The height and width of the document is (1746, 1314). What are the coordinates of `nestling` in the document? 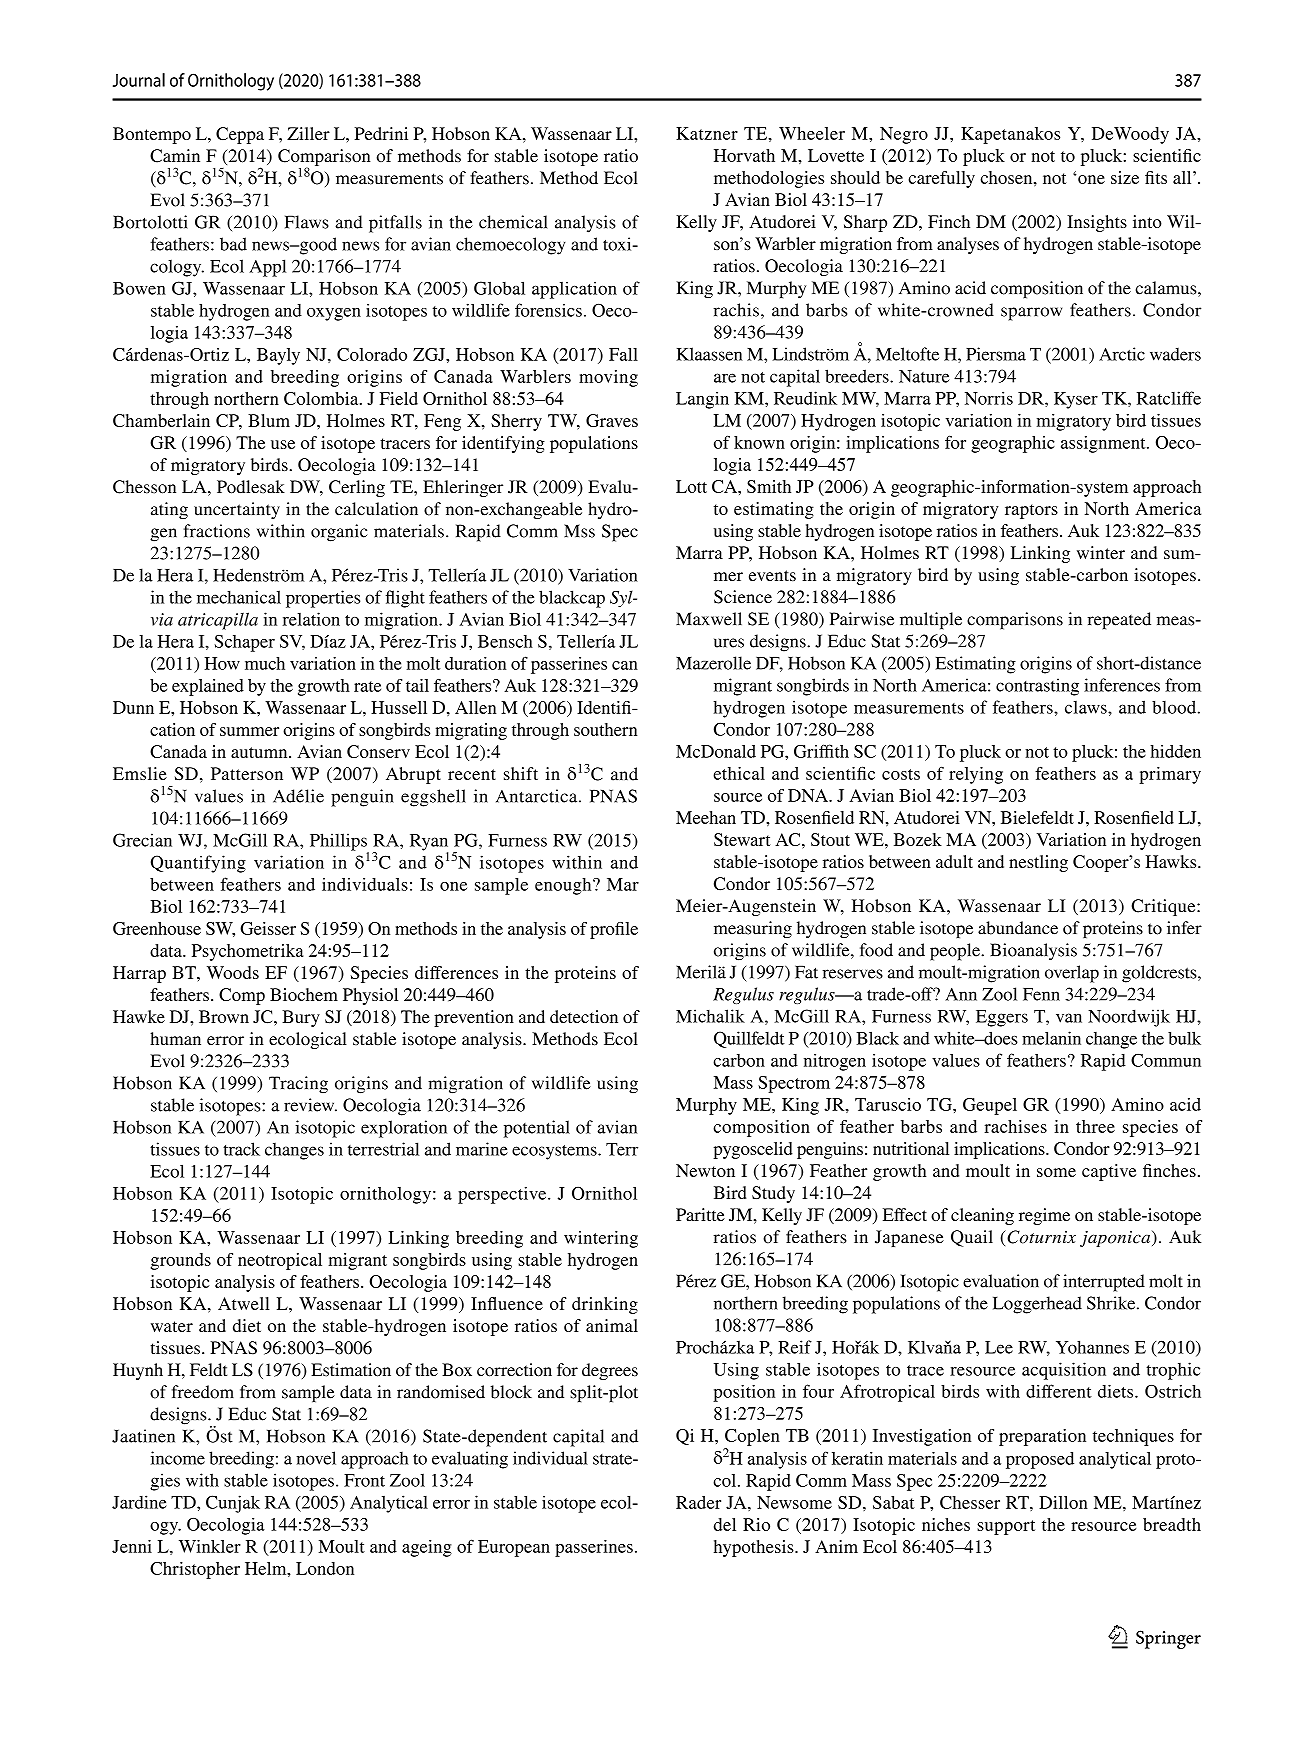 It's located at (1038, 863).
